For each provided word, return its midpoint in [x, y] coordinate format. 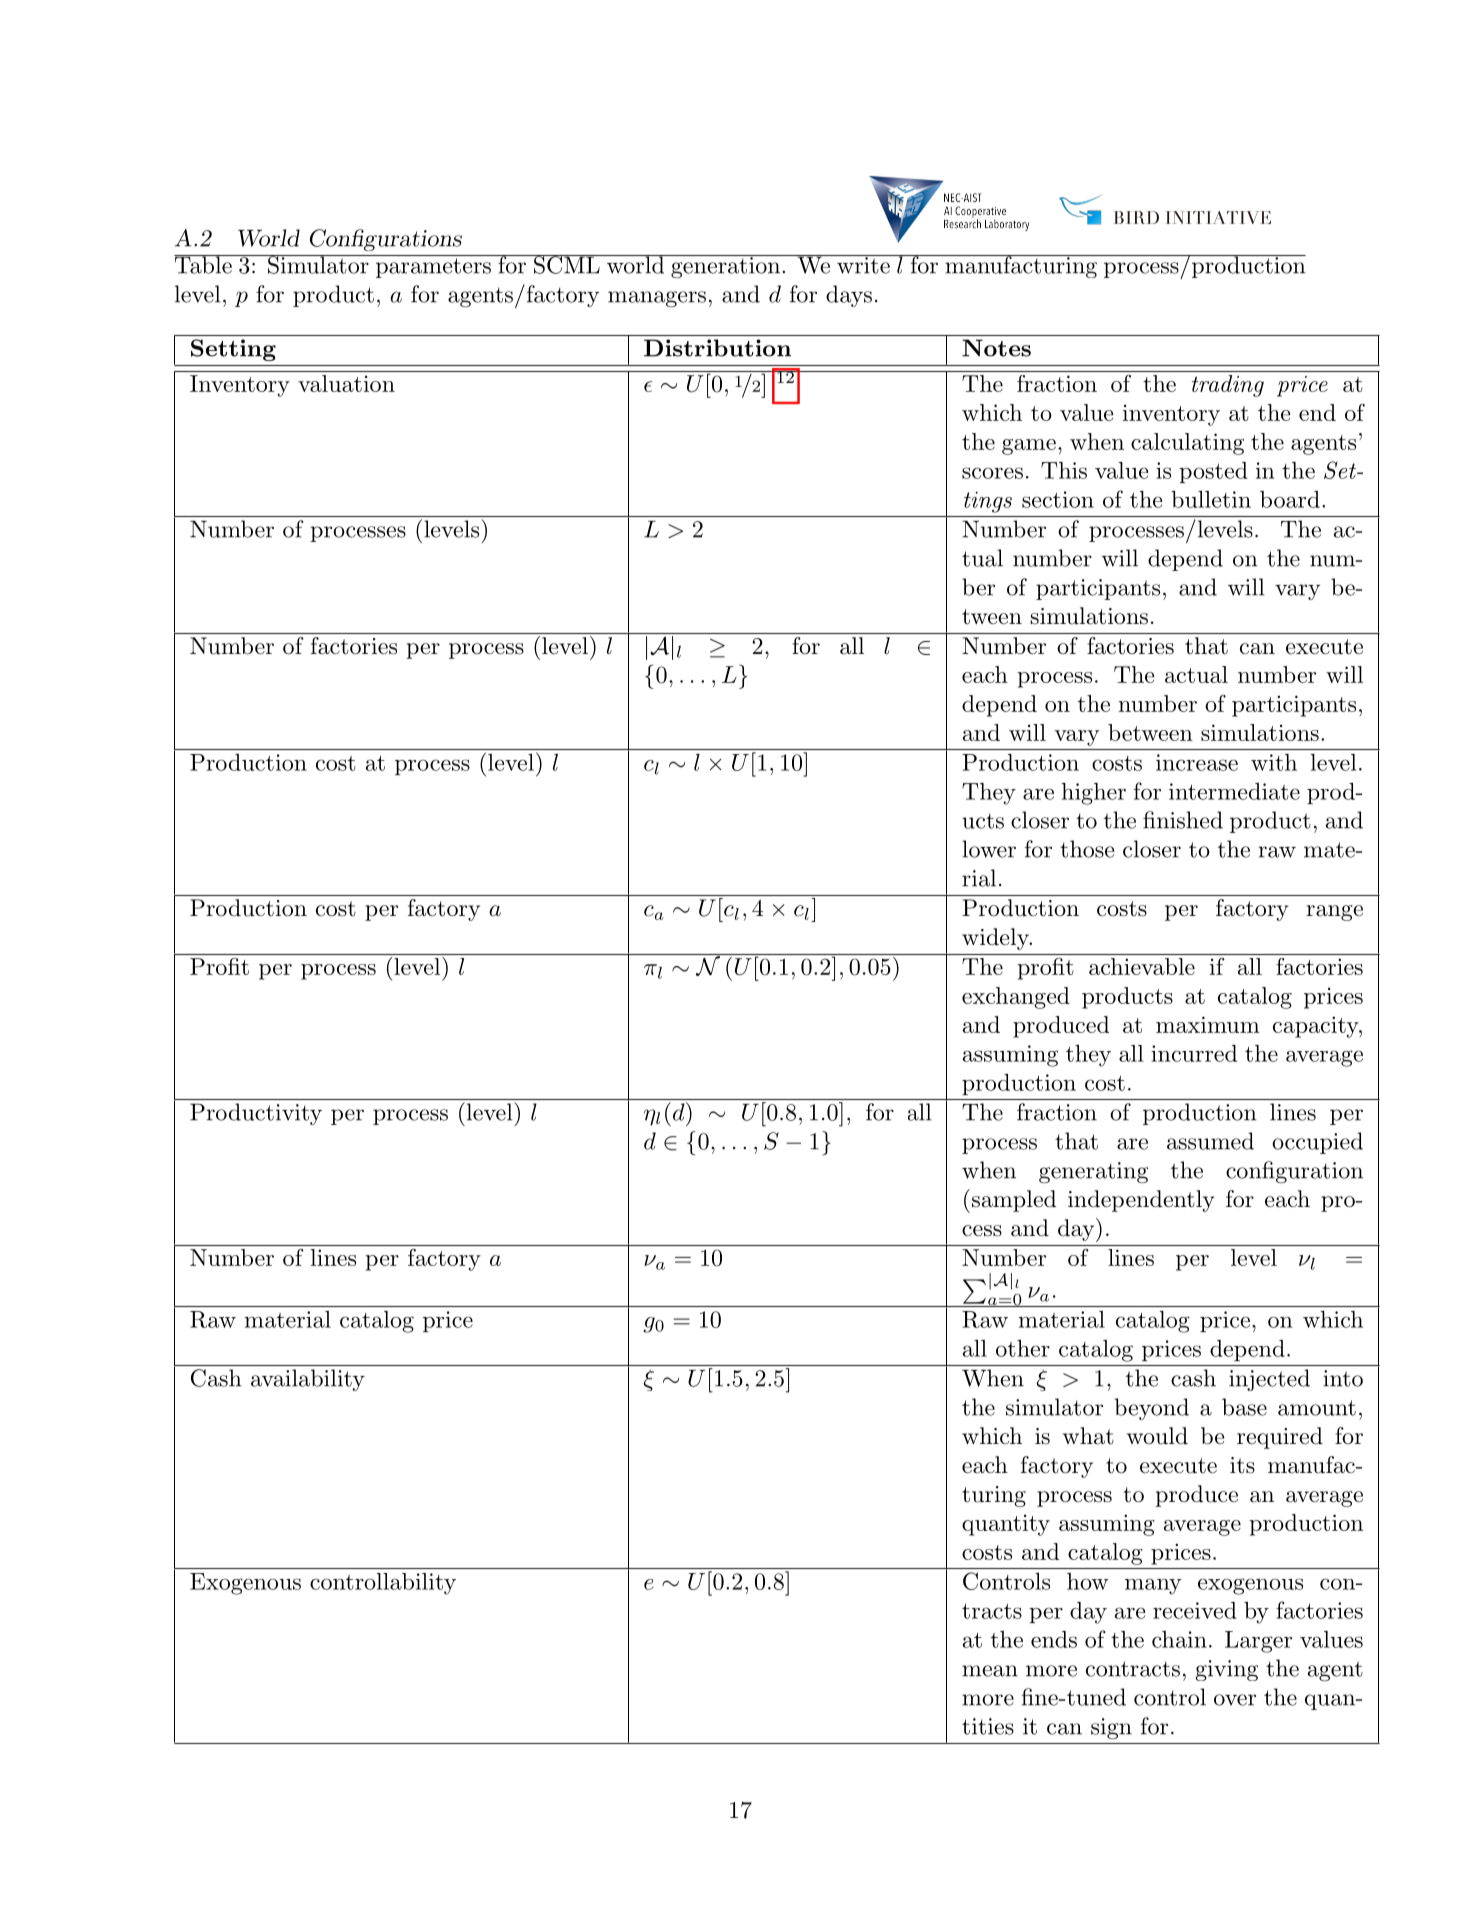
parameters [433, 268]
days [849, 296]
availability [308, 1380]
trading [1228, 386]
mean [990, 1671]
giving [1226, 1670]
